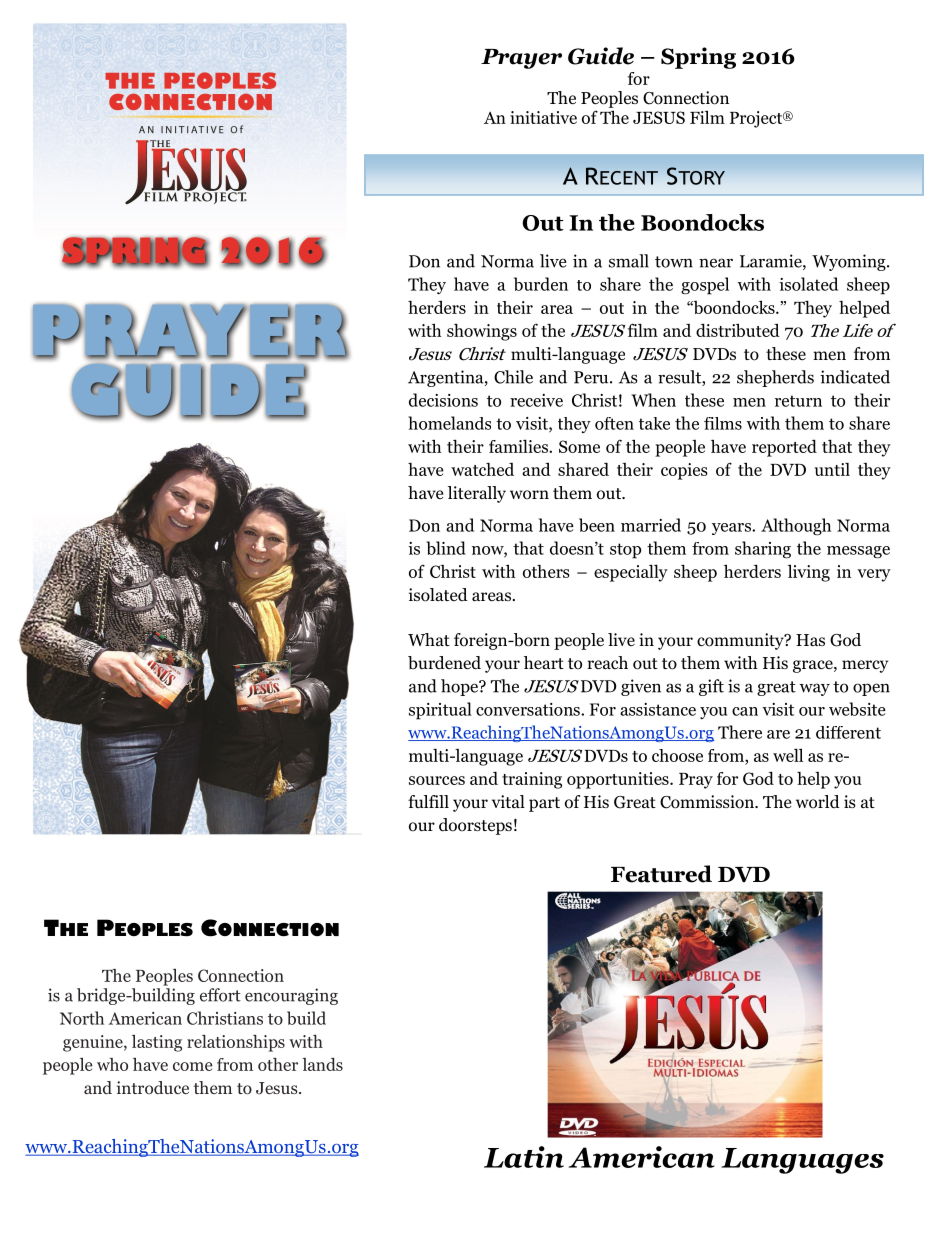  I want to click on Spring, so click(698, 58).
